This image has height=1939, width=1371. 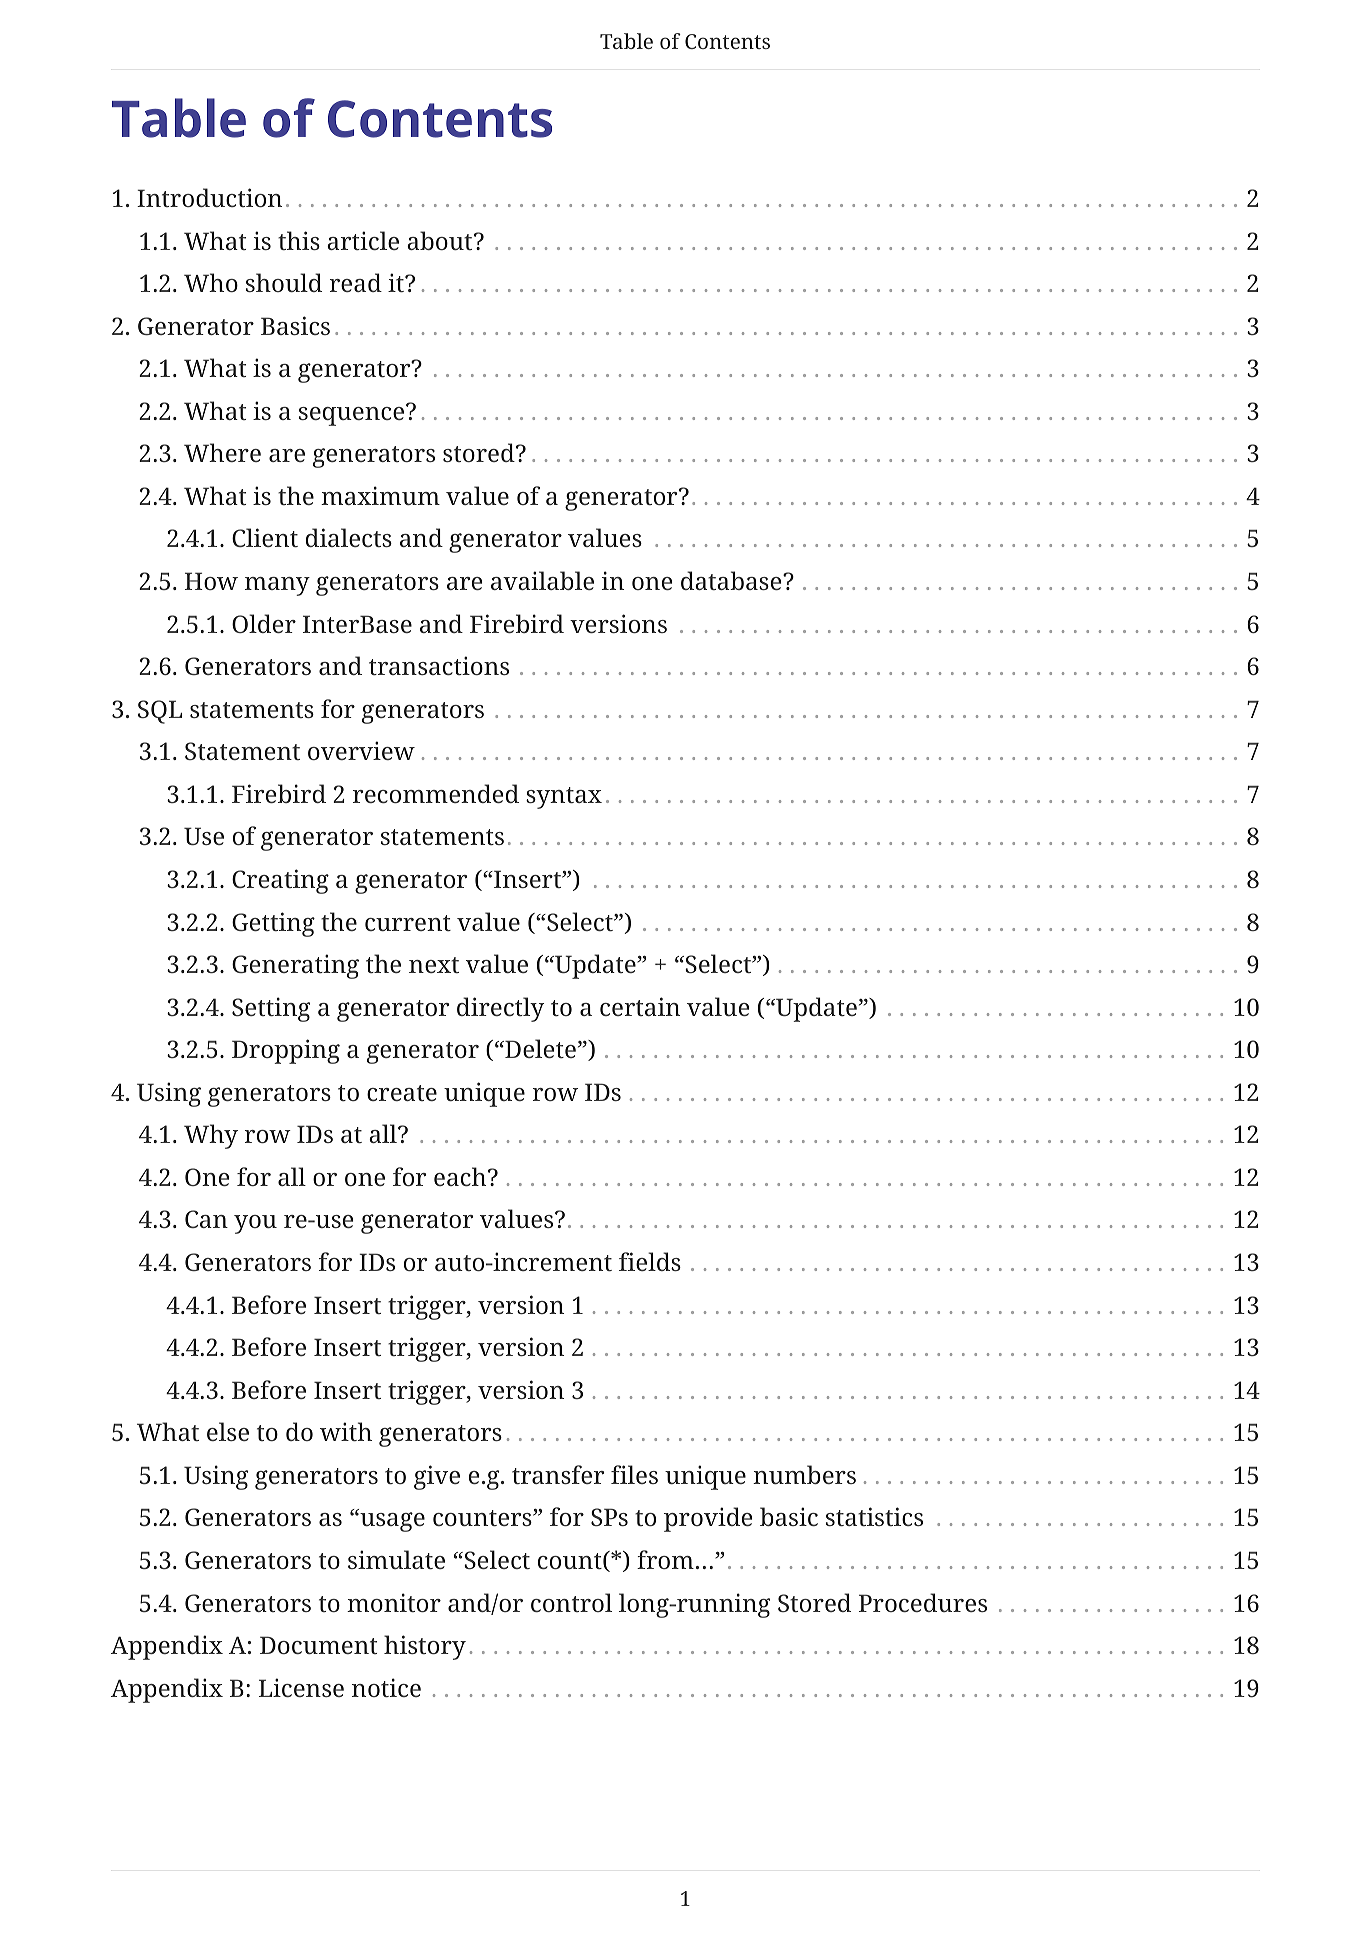 I want to click on article, so click(x=363, y=240).
